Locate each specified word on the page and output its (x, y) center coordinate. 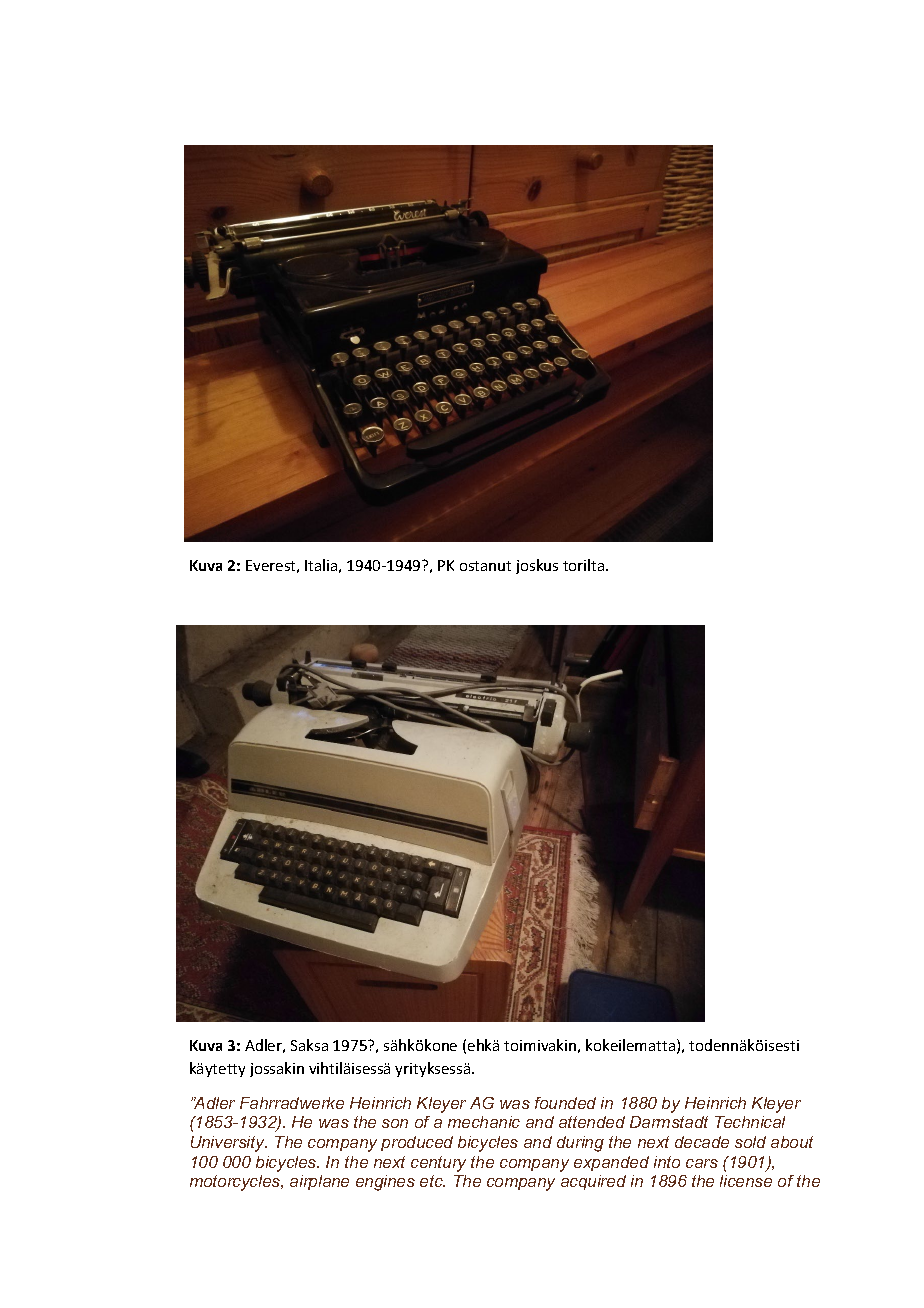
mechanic (484, 1122)
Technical (750, 1122)
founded (565, 1103)
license (746, 1181)
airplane (319, 1182)
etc (432, 1181)
